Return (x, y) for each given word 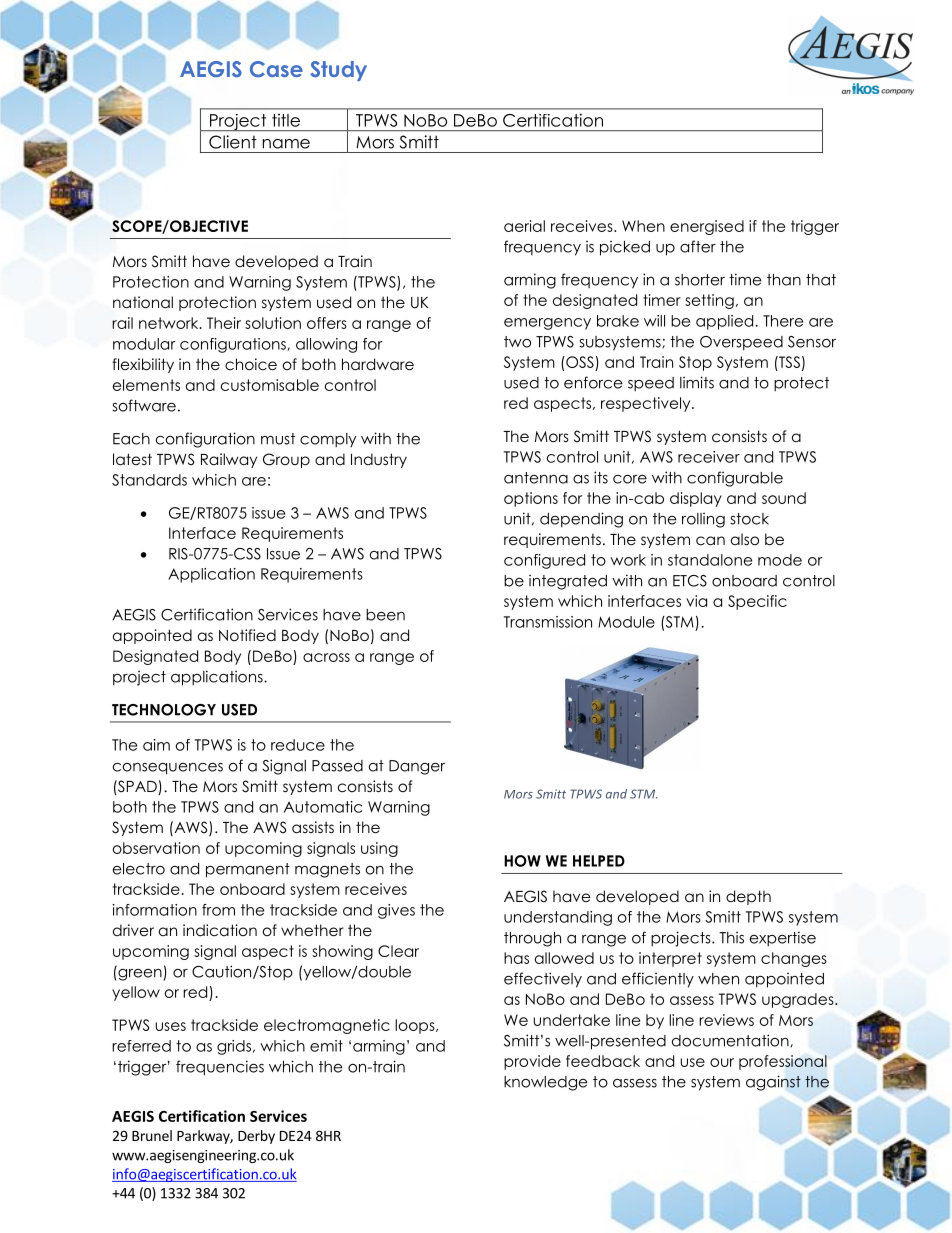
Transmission (548, 622)
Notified (247, 635)
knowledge (545, 1083)
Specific (757, 602)
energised (707, 227)
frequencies (220, 1068)
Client (233, 142)
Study (338, 71)
